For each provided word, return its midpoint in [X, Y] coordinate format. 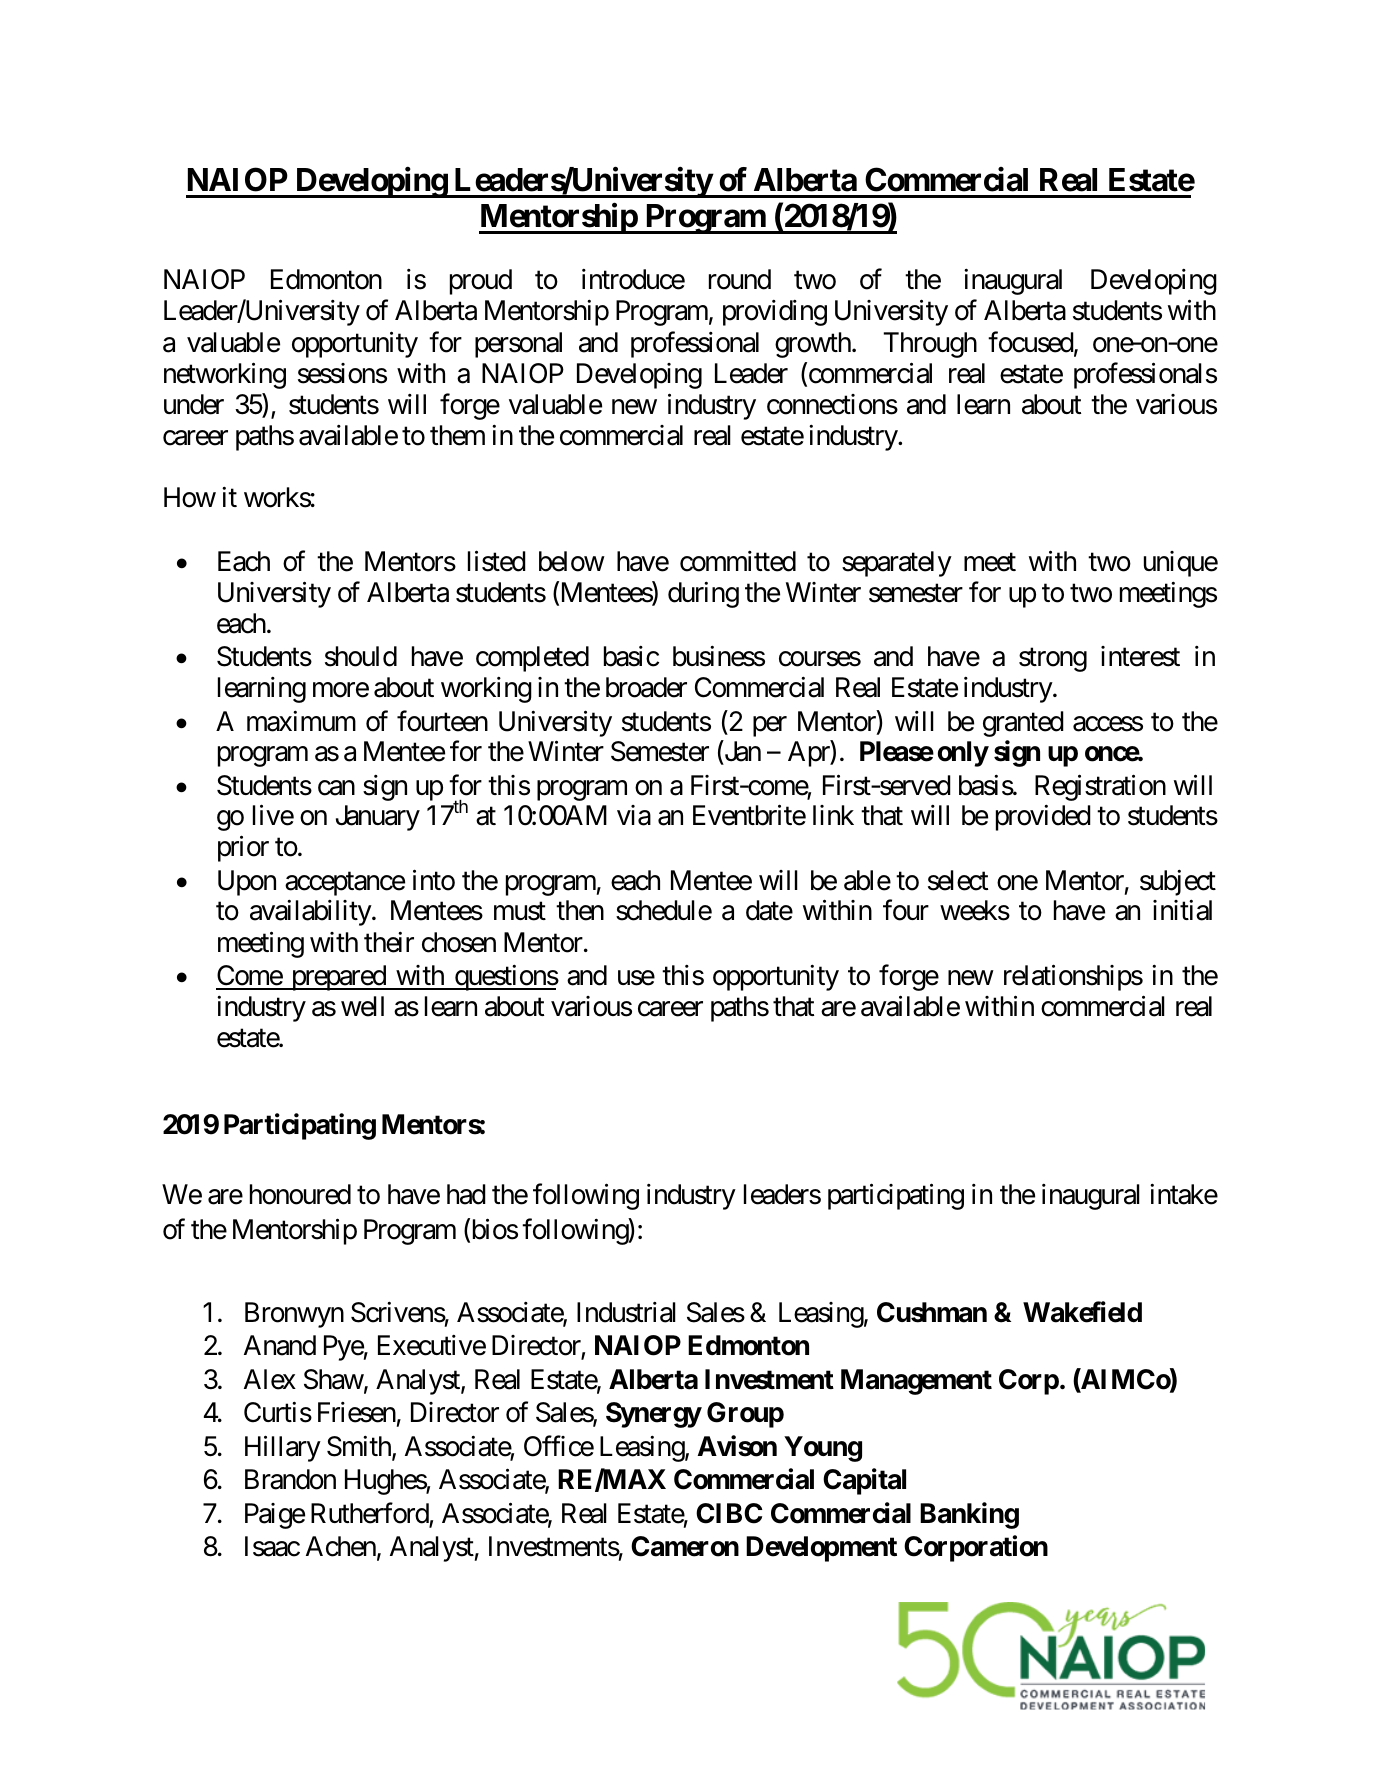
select [958, 880]
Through [930, 345]
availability [311, 913]
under [194, 404]
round [740, 279]
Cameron [685, 1546]
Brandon [290, 1479]
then [580, 910]
